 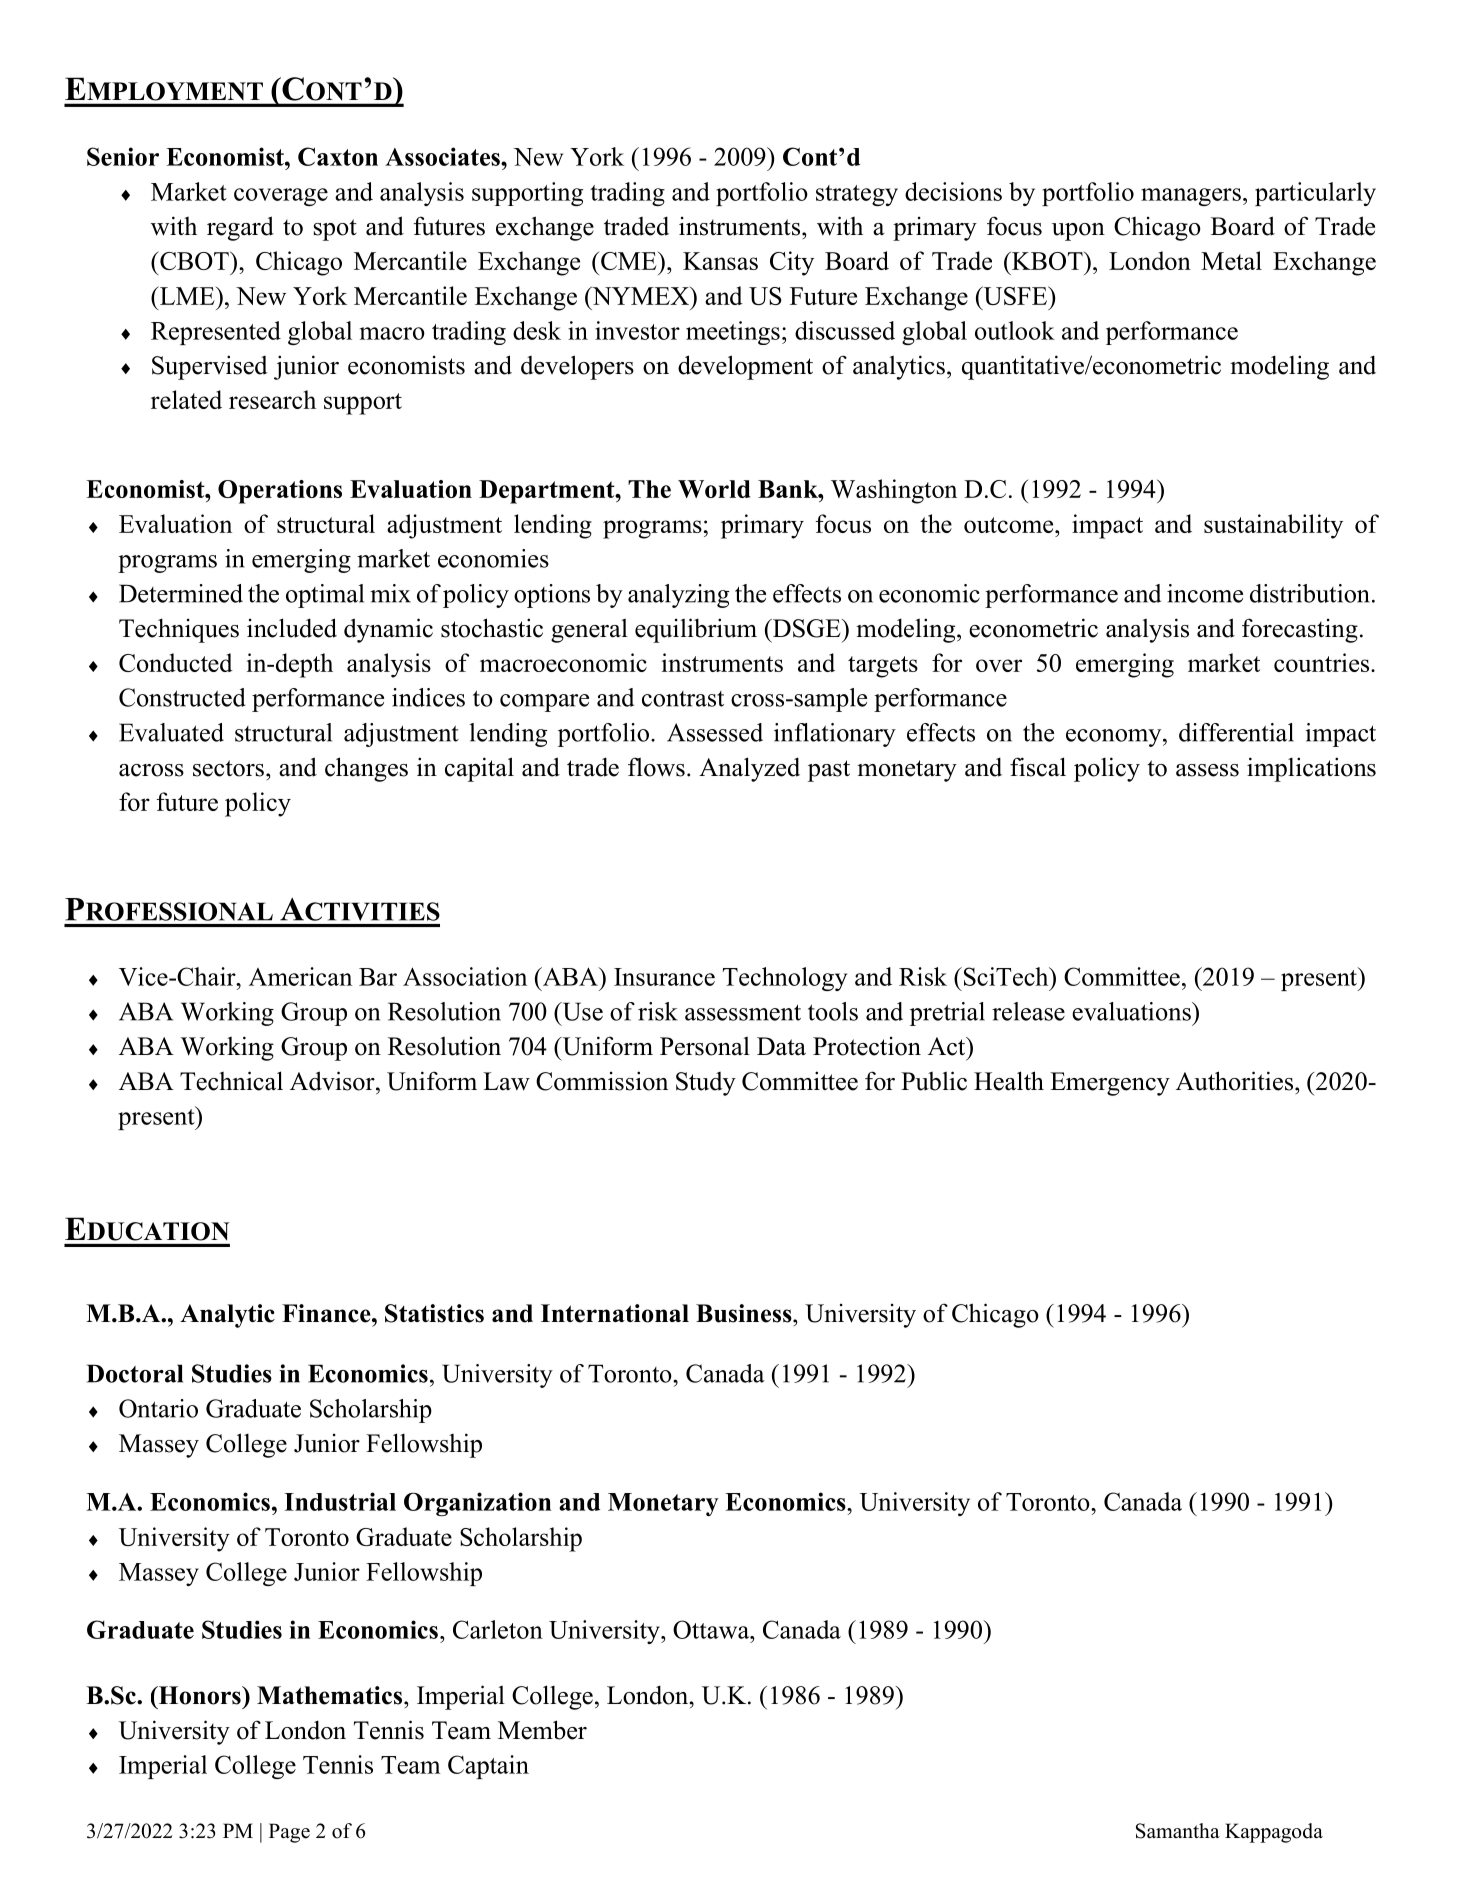 What do you see at coordinates (434, 1313) in the image?
I see `Statistics` at bounding box center [434, 1313].
